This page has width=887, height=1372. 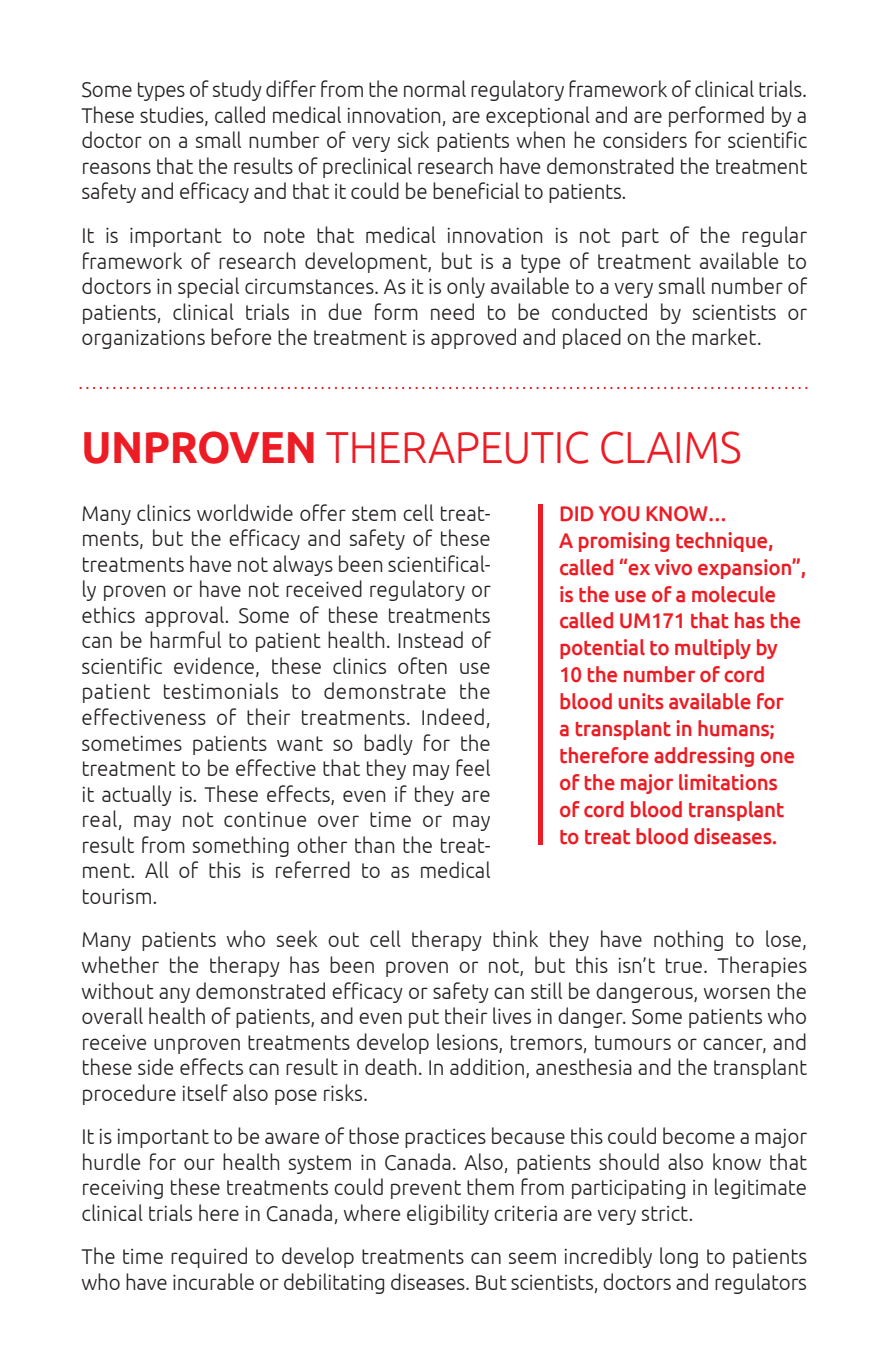 What do you see at coordinates (774, 236) in the page?
I see `regular` at bounding box center [774, 236].
